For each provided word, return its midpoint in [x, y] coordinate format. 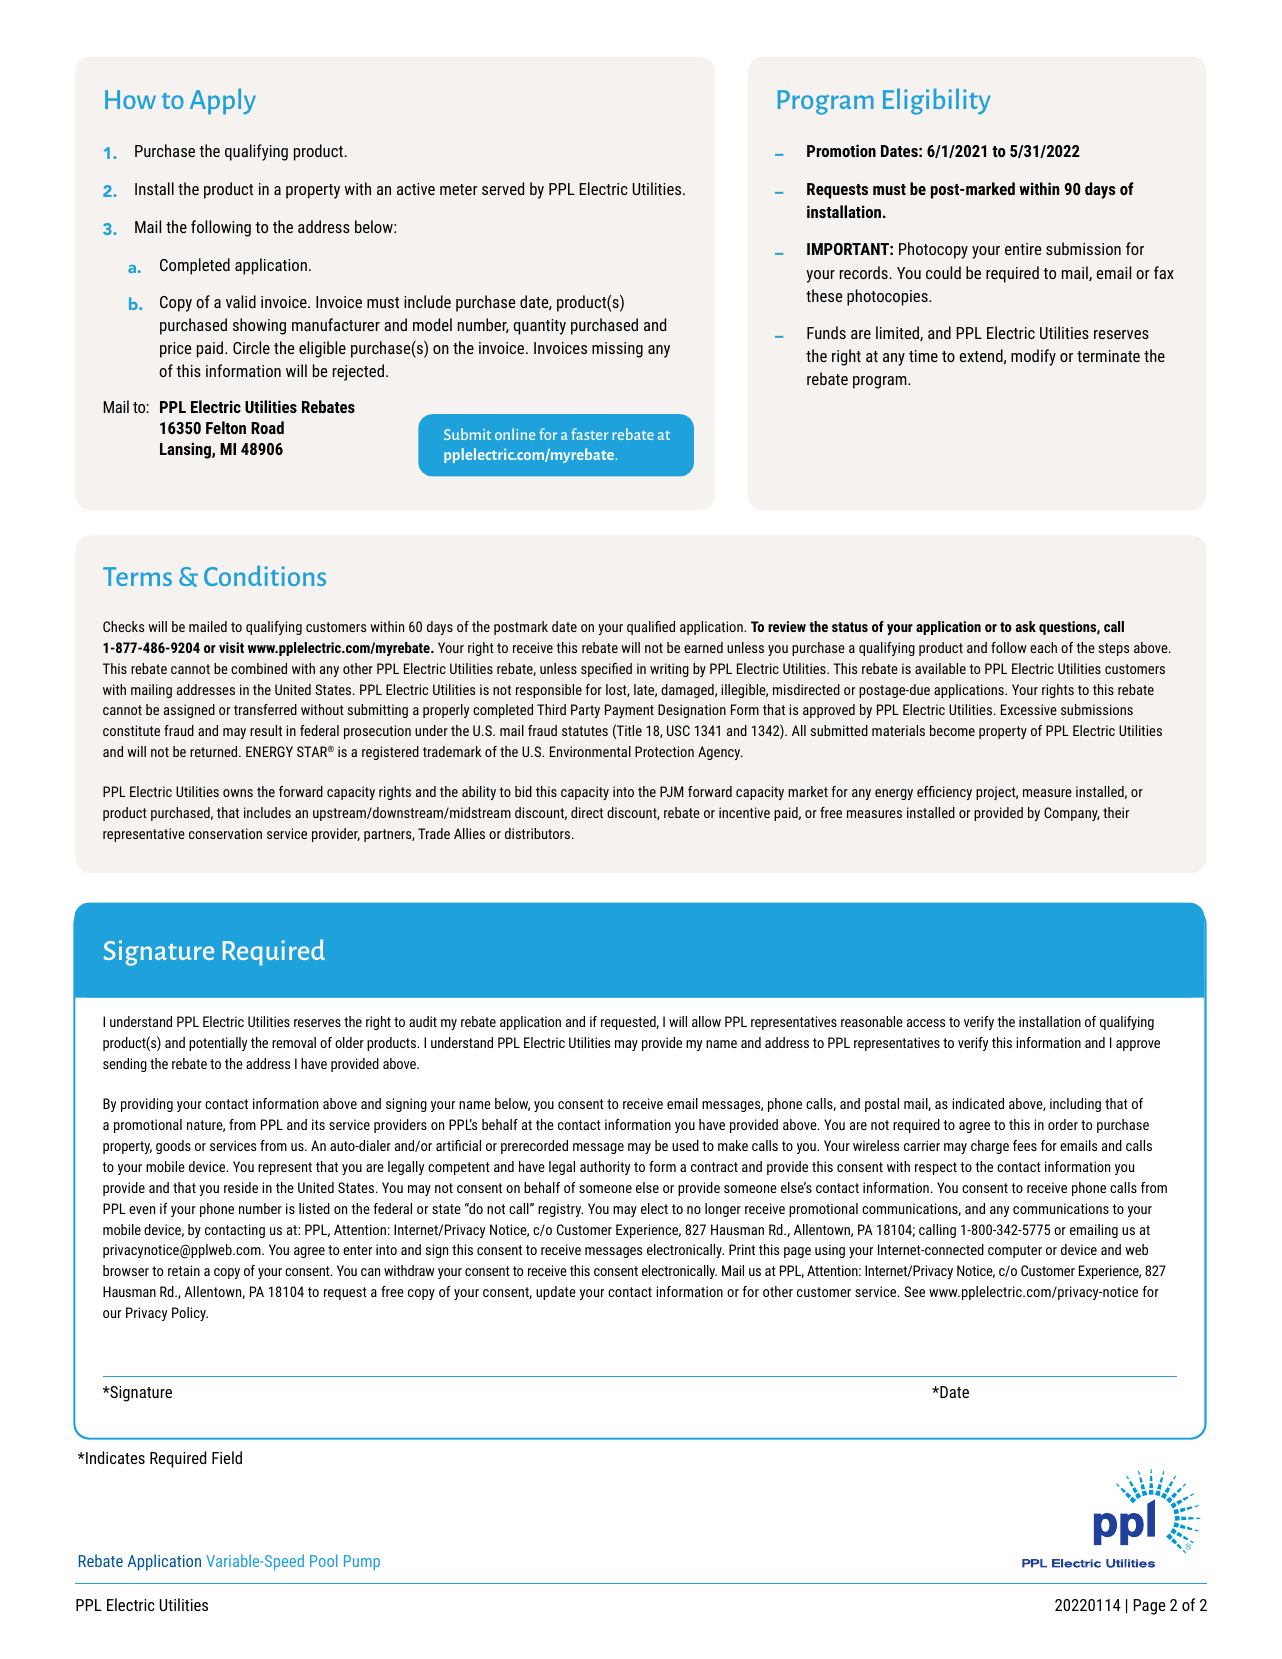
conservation [225, 833]
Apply [223, 101]
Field [227, 1457]
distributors [539, 833]
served [503, 188]
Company [1071, 814]
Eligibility [936, 101]
